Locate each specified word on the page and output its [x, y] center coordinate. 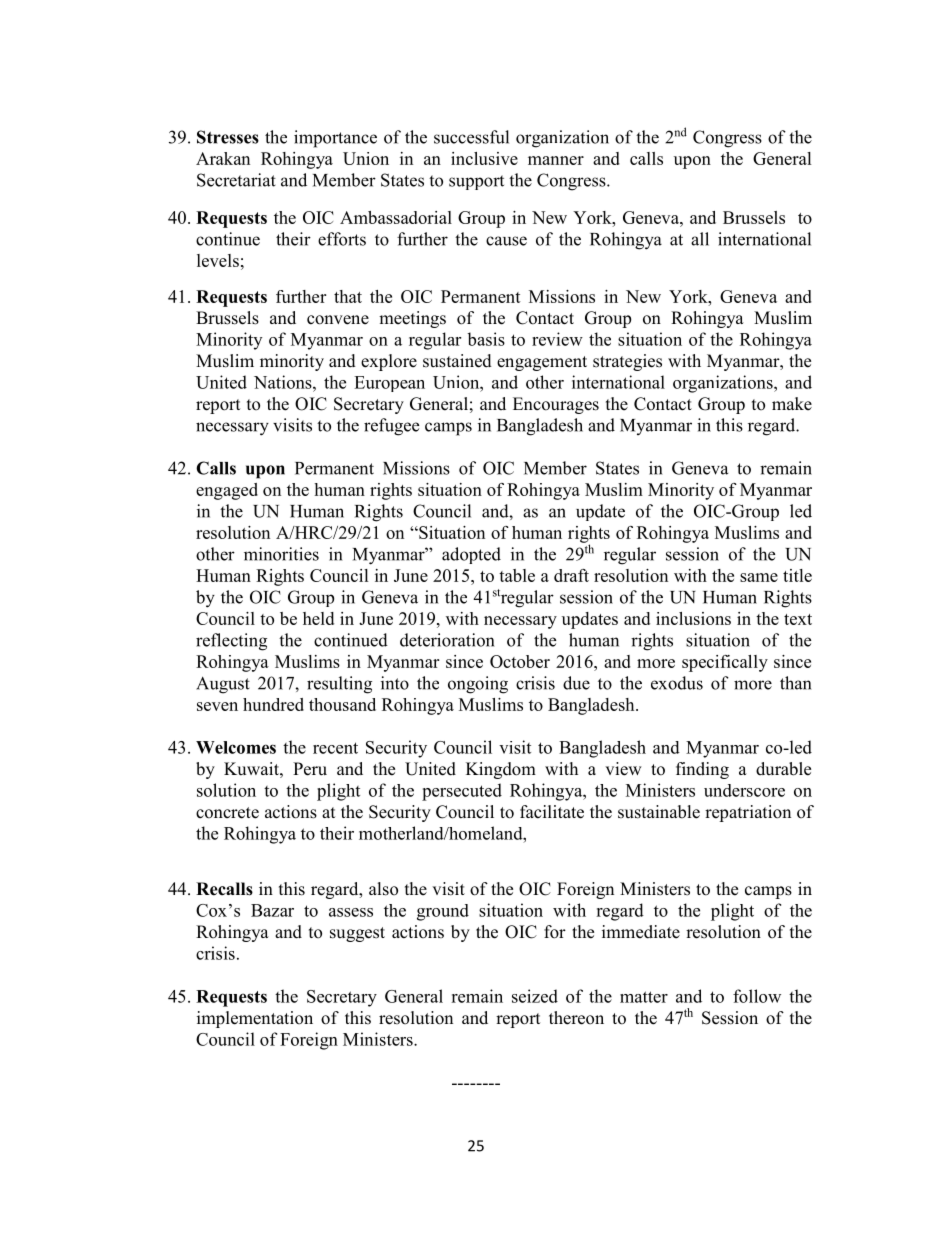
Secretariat [236, 180]
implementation [255, 1019]
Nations [284, 382]
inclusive [484, 158]
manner [556, 160]
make [792, 404]
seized [535, 996]
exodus [677, 683]
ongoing [478, 685]
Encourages [556, 405]
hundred [273, 704]
